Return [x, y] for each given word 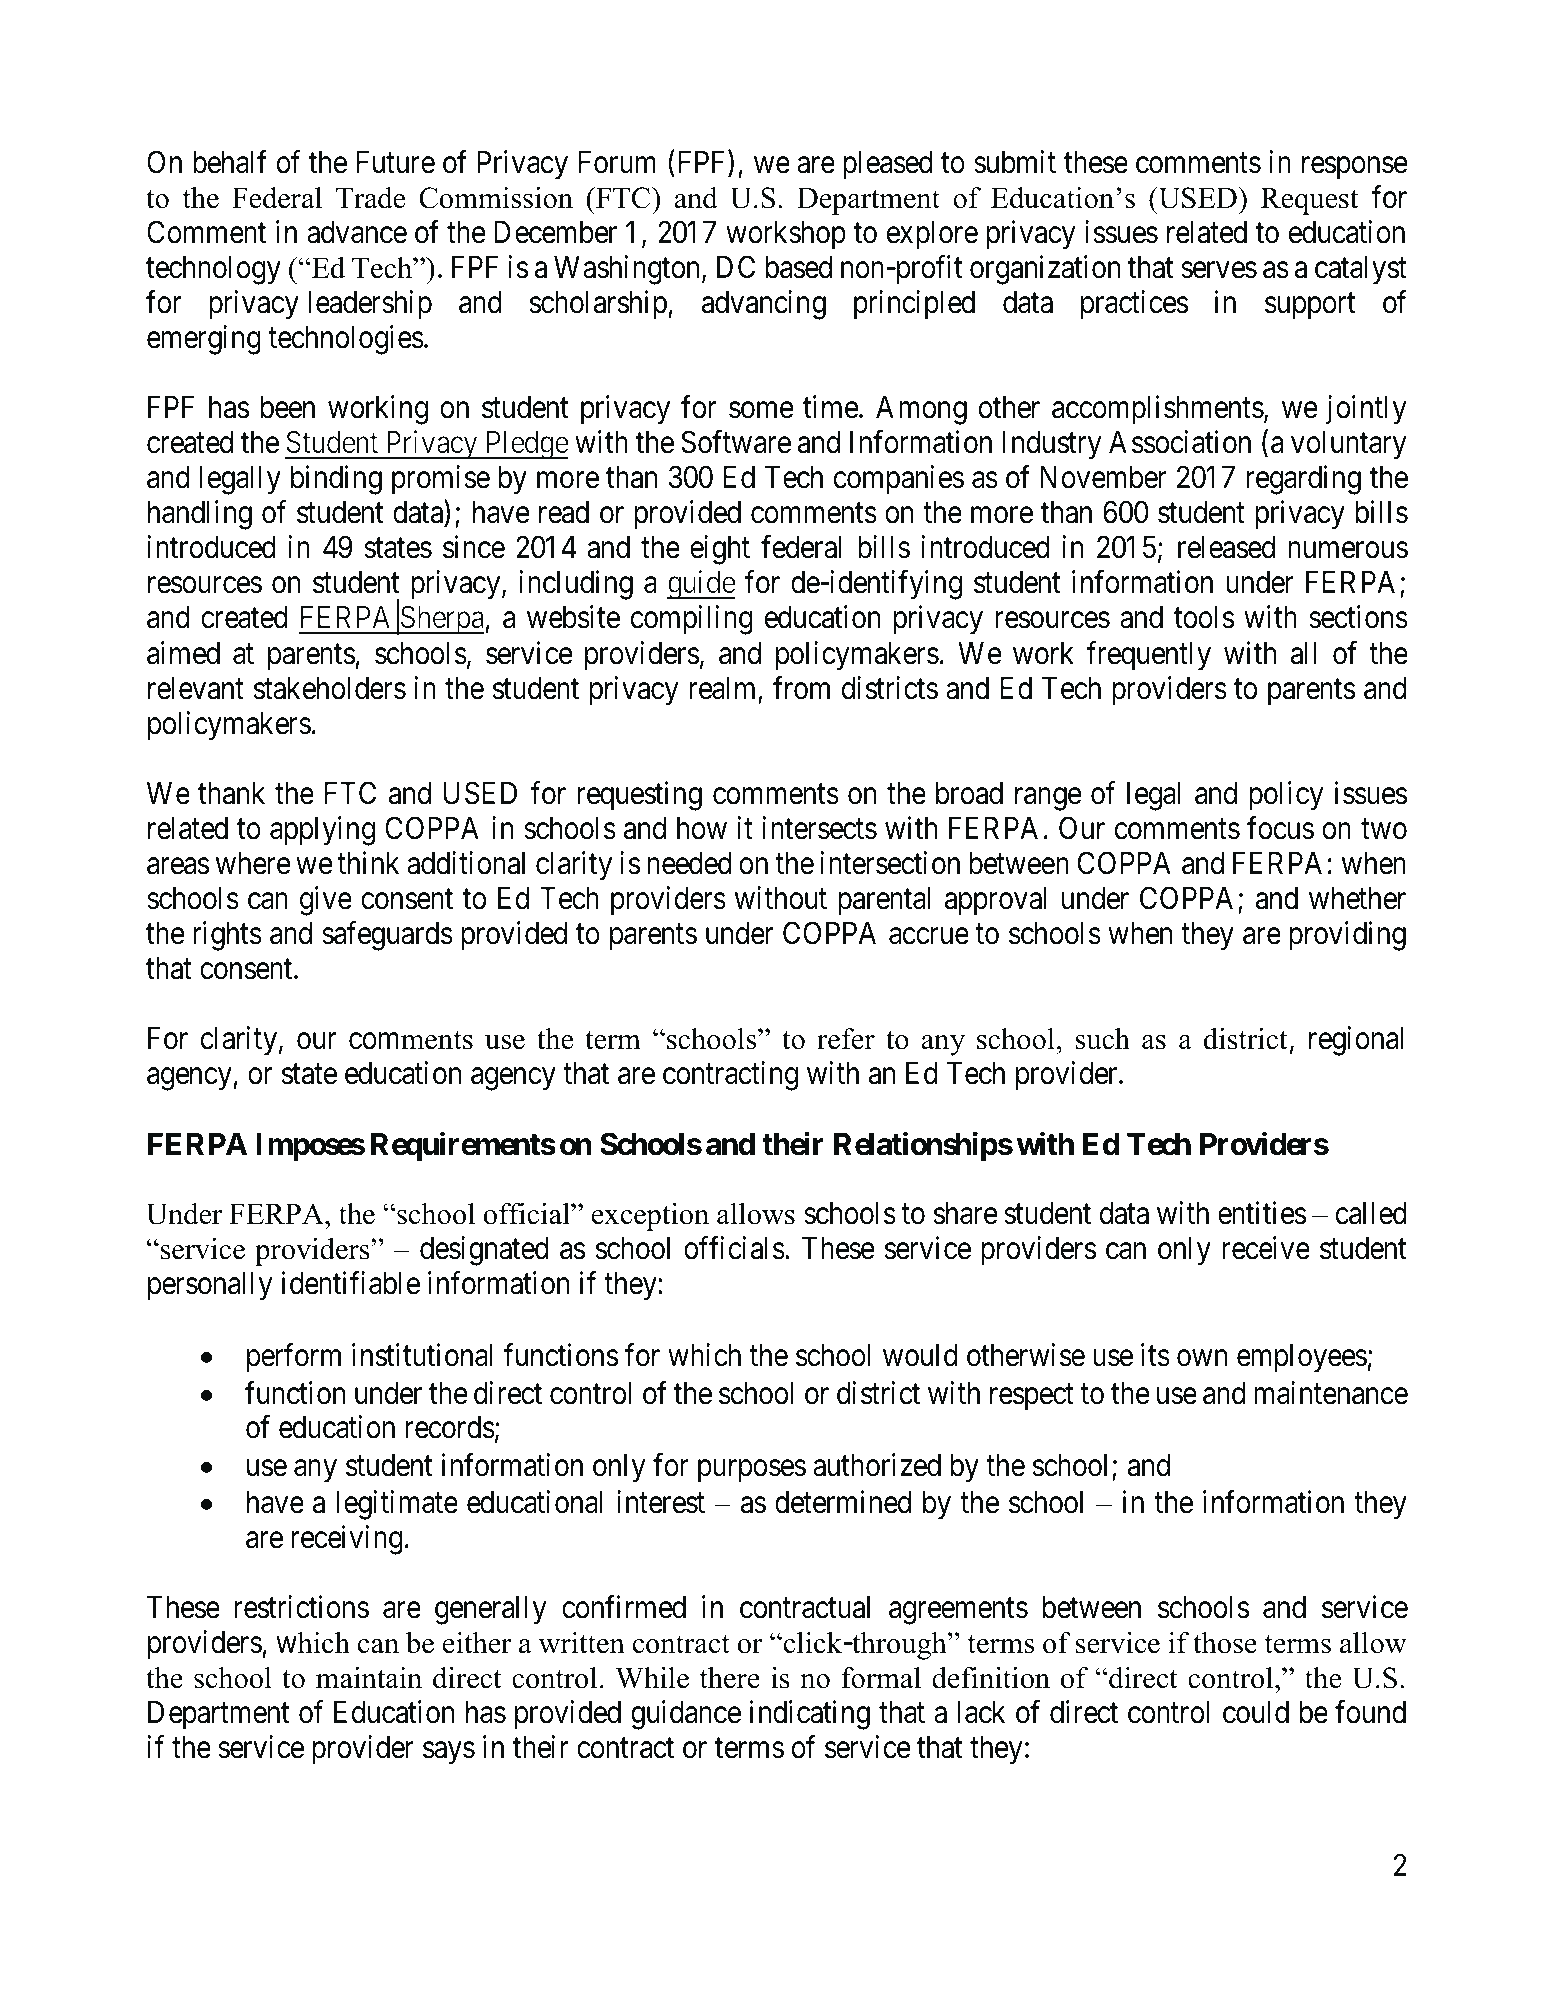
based [799, 267]
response [1355, 168]
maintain [369, 1678]
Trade [370, 198]
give [326, 901]
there [730, 1678]
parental [884, 901]
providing [1347, 936]
